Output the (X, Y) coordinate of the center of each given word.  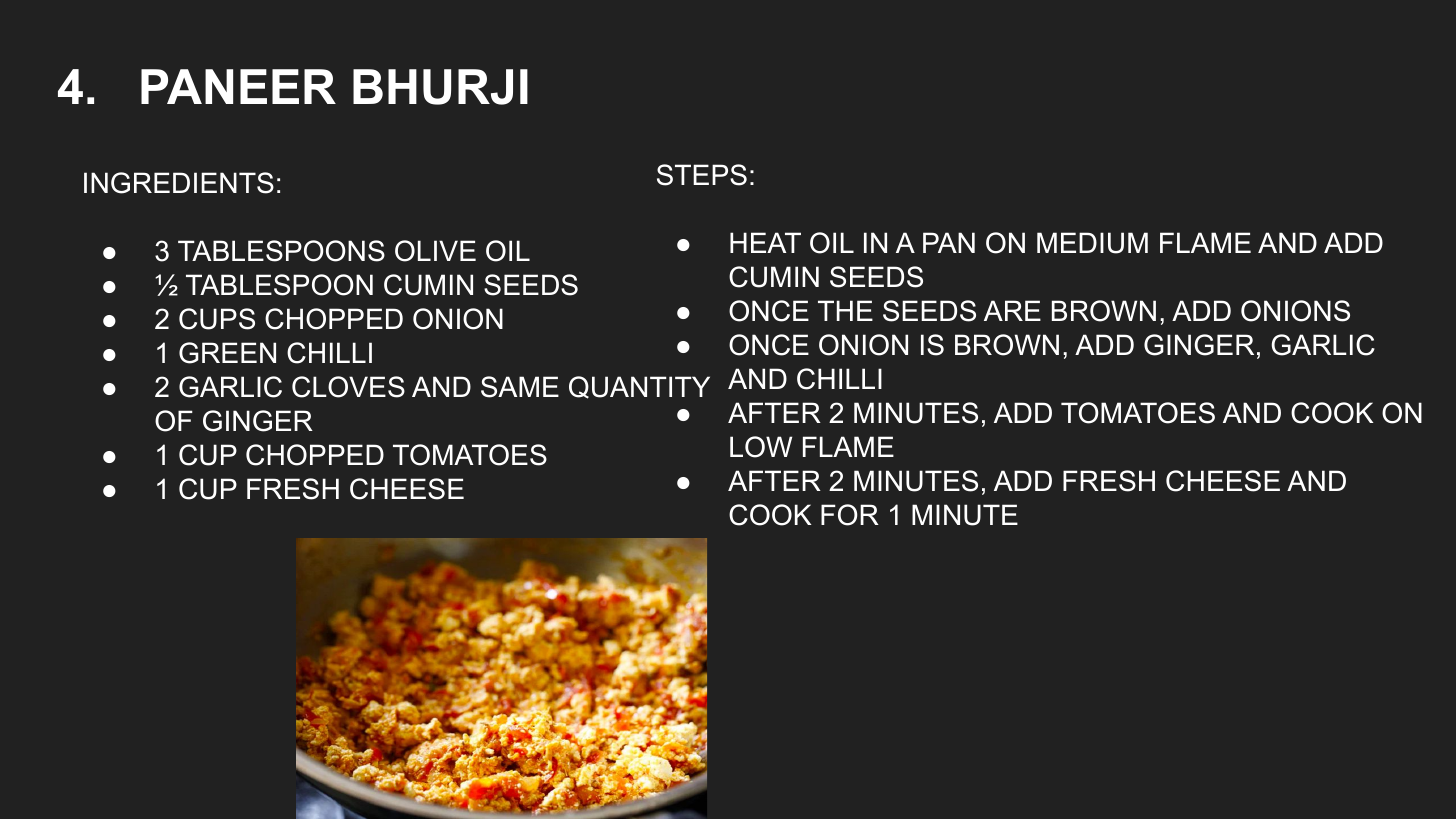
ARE (1012, 310)
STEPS (702, 175)
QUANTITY (639, 387)
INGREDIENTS (179, 183)
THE (845, 310)
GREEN (227, 353)
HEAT (765, 242)
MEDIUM (1092, 243)
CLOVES (348, 387)
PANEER (238, 86)
